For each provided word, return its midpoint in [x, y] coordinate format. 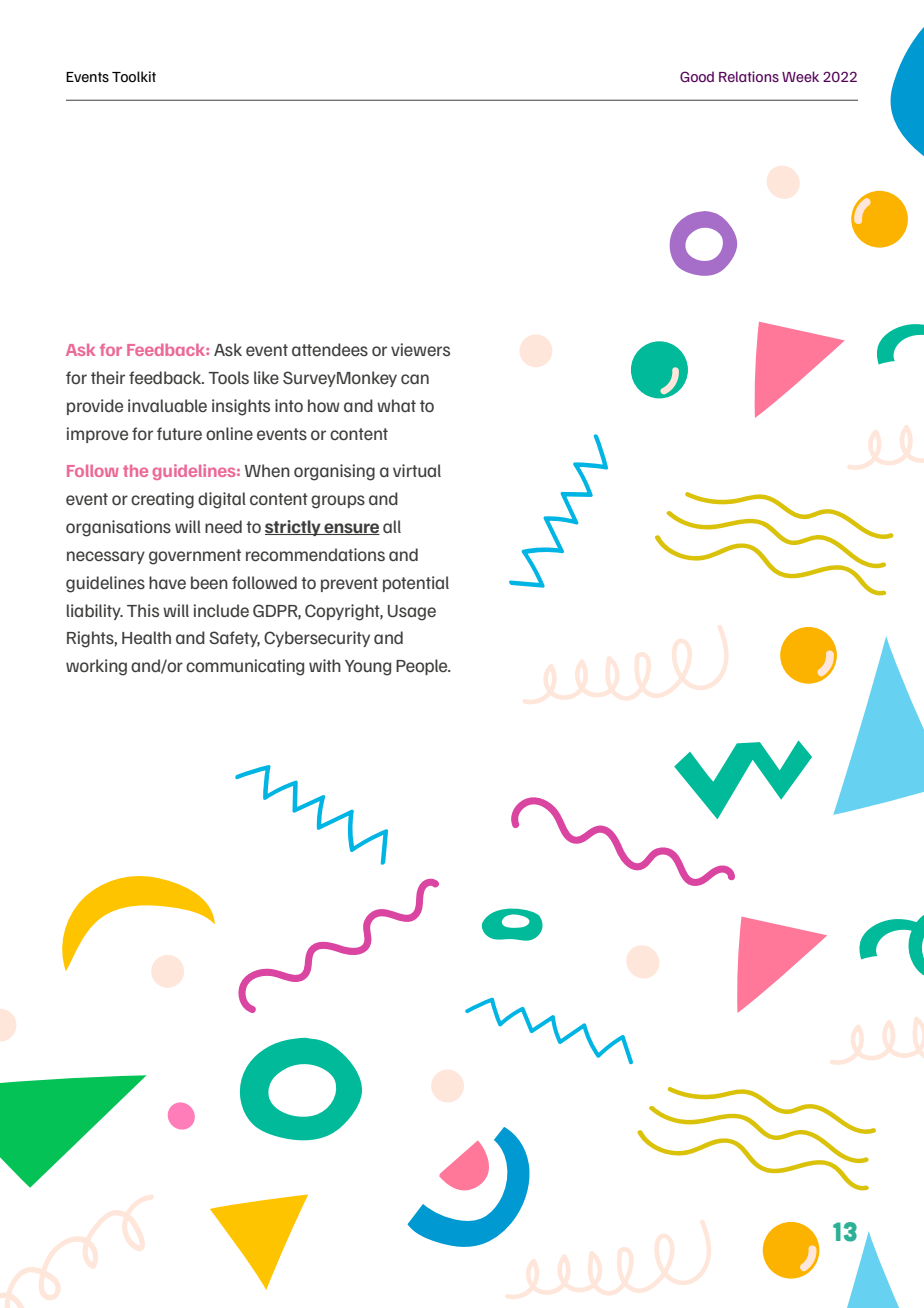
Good [697, 76]
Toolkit [134, 76]
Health [146, 637]
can [415, 379]
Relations [749, 76]
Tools [228, 377]
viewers [420, 349]
